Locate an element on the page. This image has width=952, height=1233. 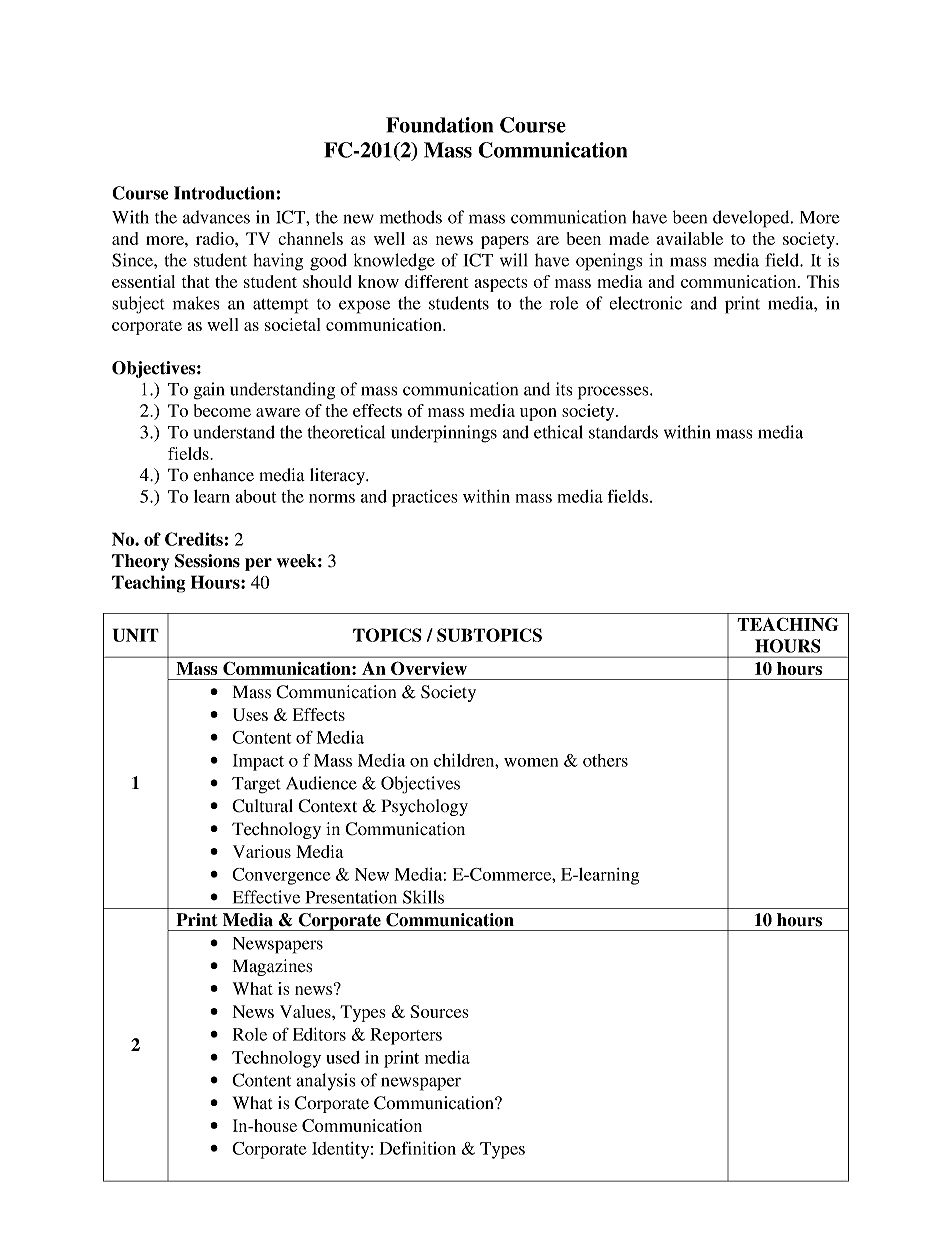
women is located at coordinates (531, 762).
